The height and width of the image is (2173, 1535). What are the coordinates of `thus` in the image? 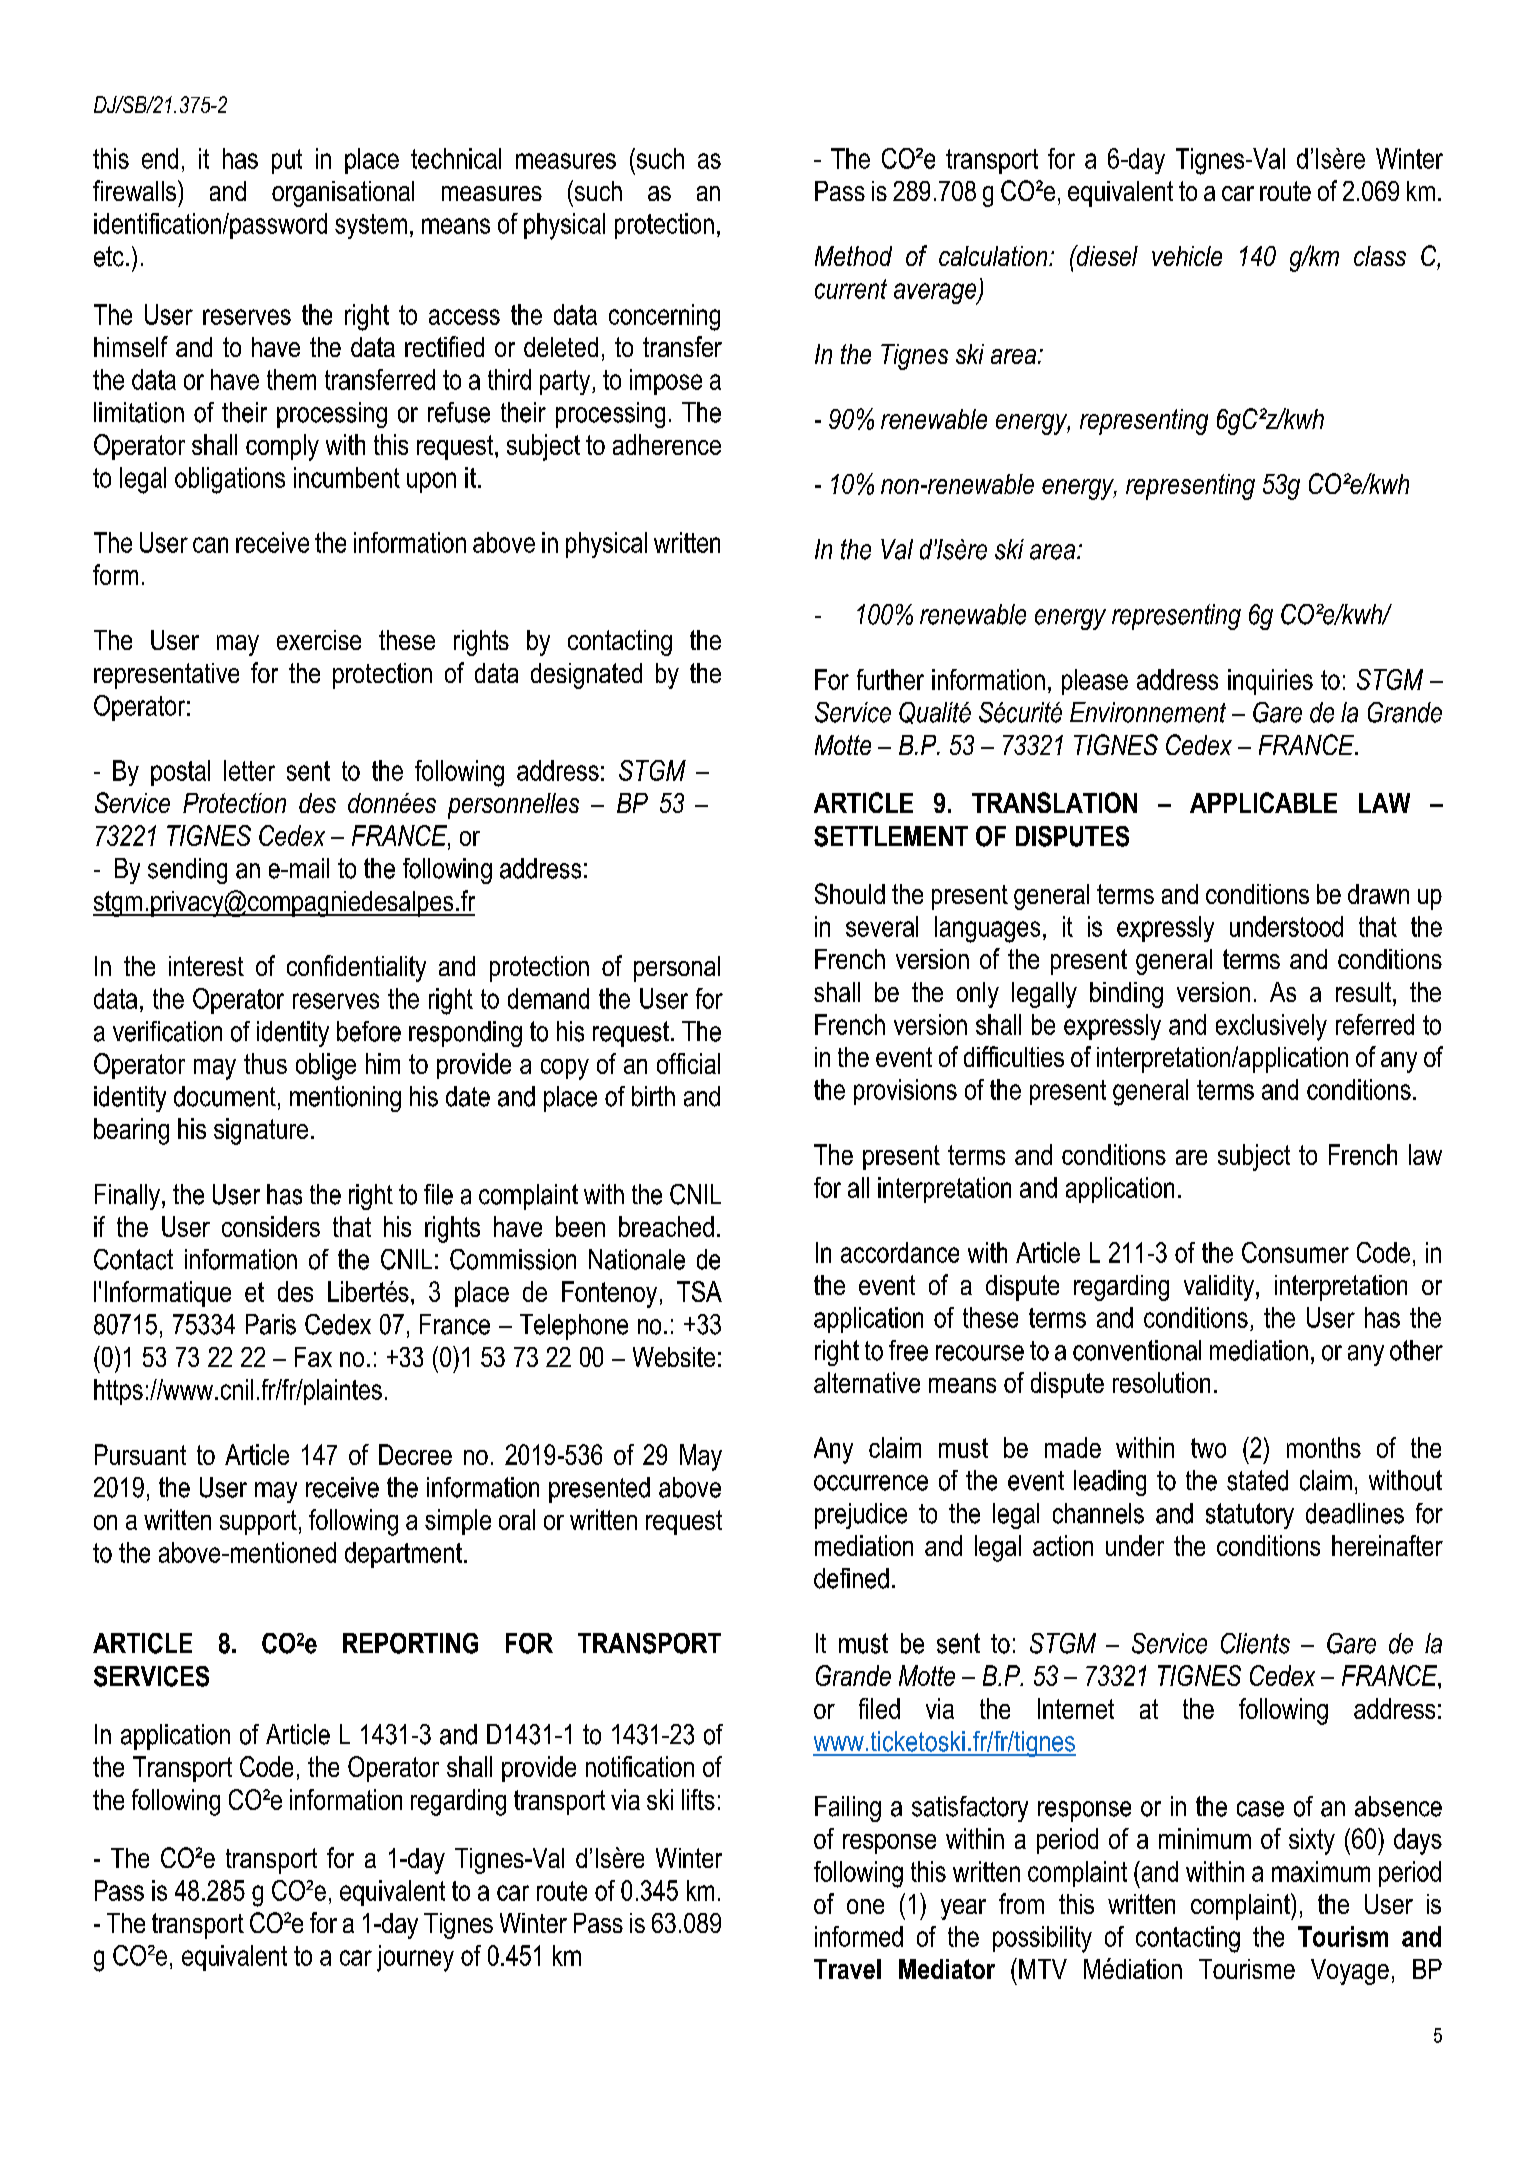 It's located at (265, 1063).
